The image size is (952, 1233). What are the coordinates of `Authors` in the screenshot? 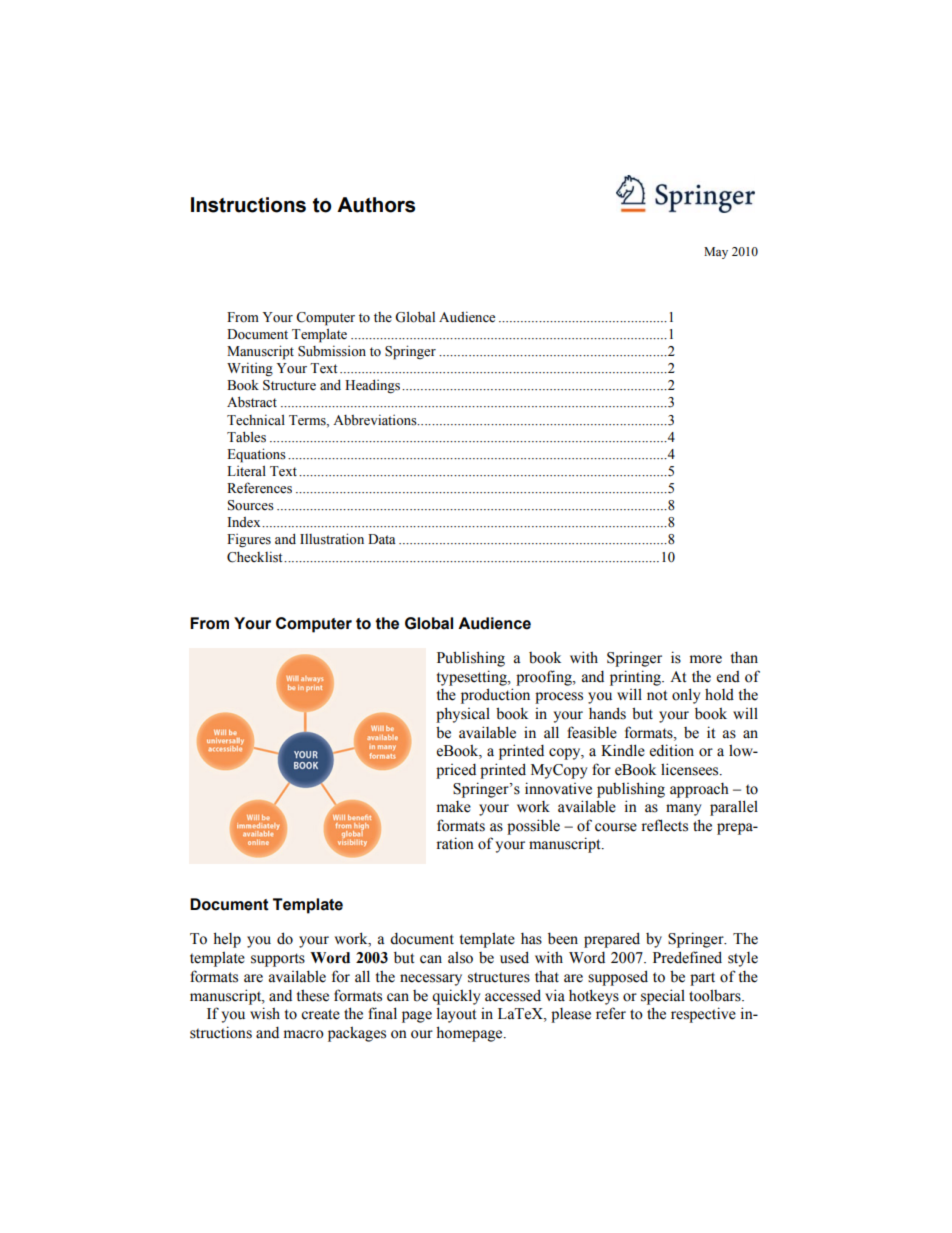 It's located at (376, 205).
